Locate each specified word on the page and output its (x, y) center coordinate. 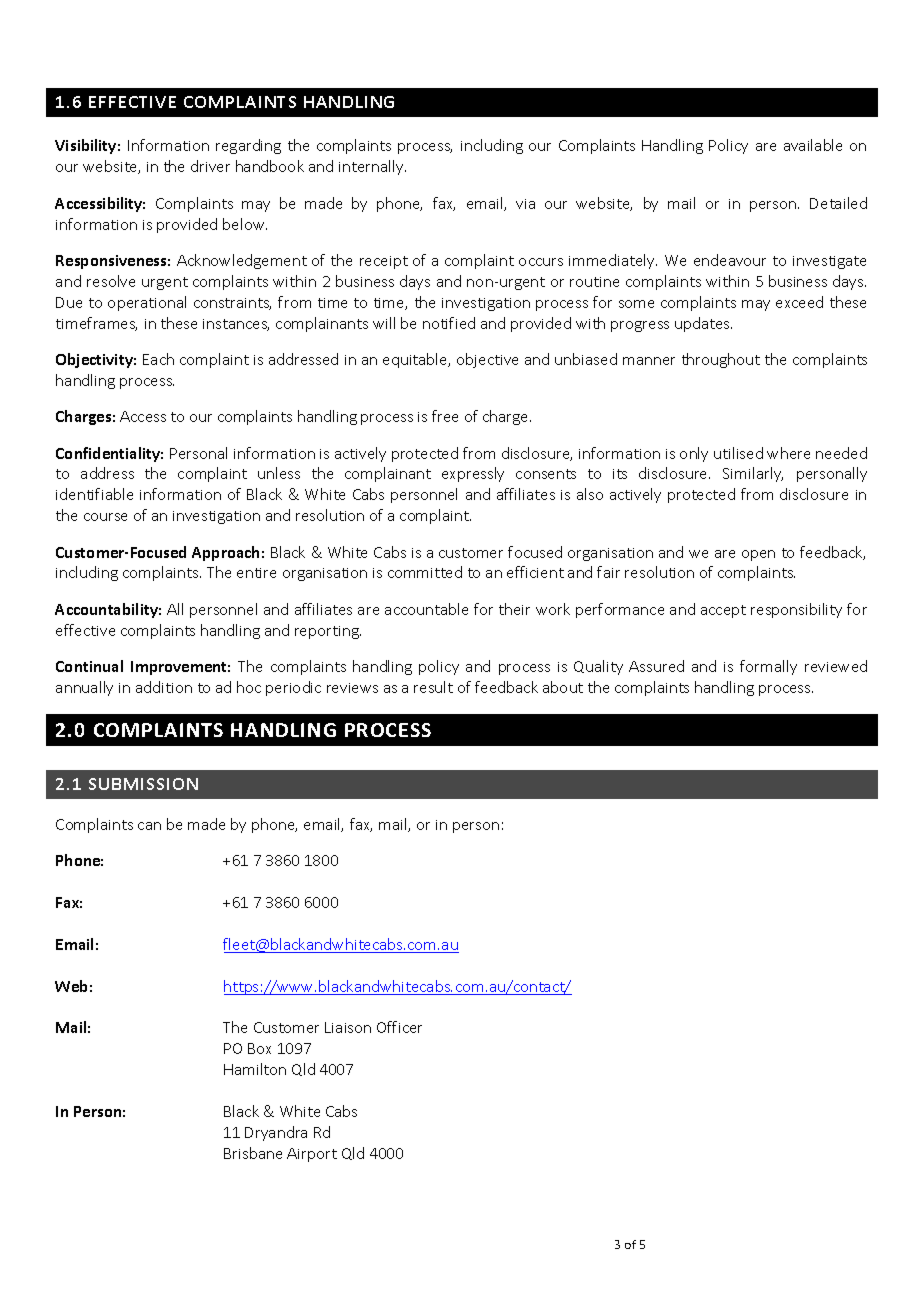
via (525, 204)
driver (210, 166)
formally (768, 667)
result (433, 687)
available (813, 145)
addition (164, 687)
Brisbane (253, 1153)
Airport (312, 1155)
